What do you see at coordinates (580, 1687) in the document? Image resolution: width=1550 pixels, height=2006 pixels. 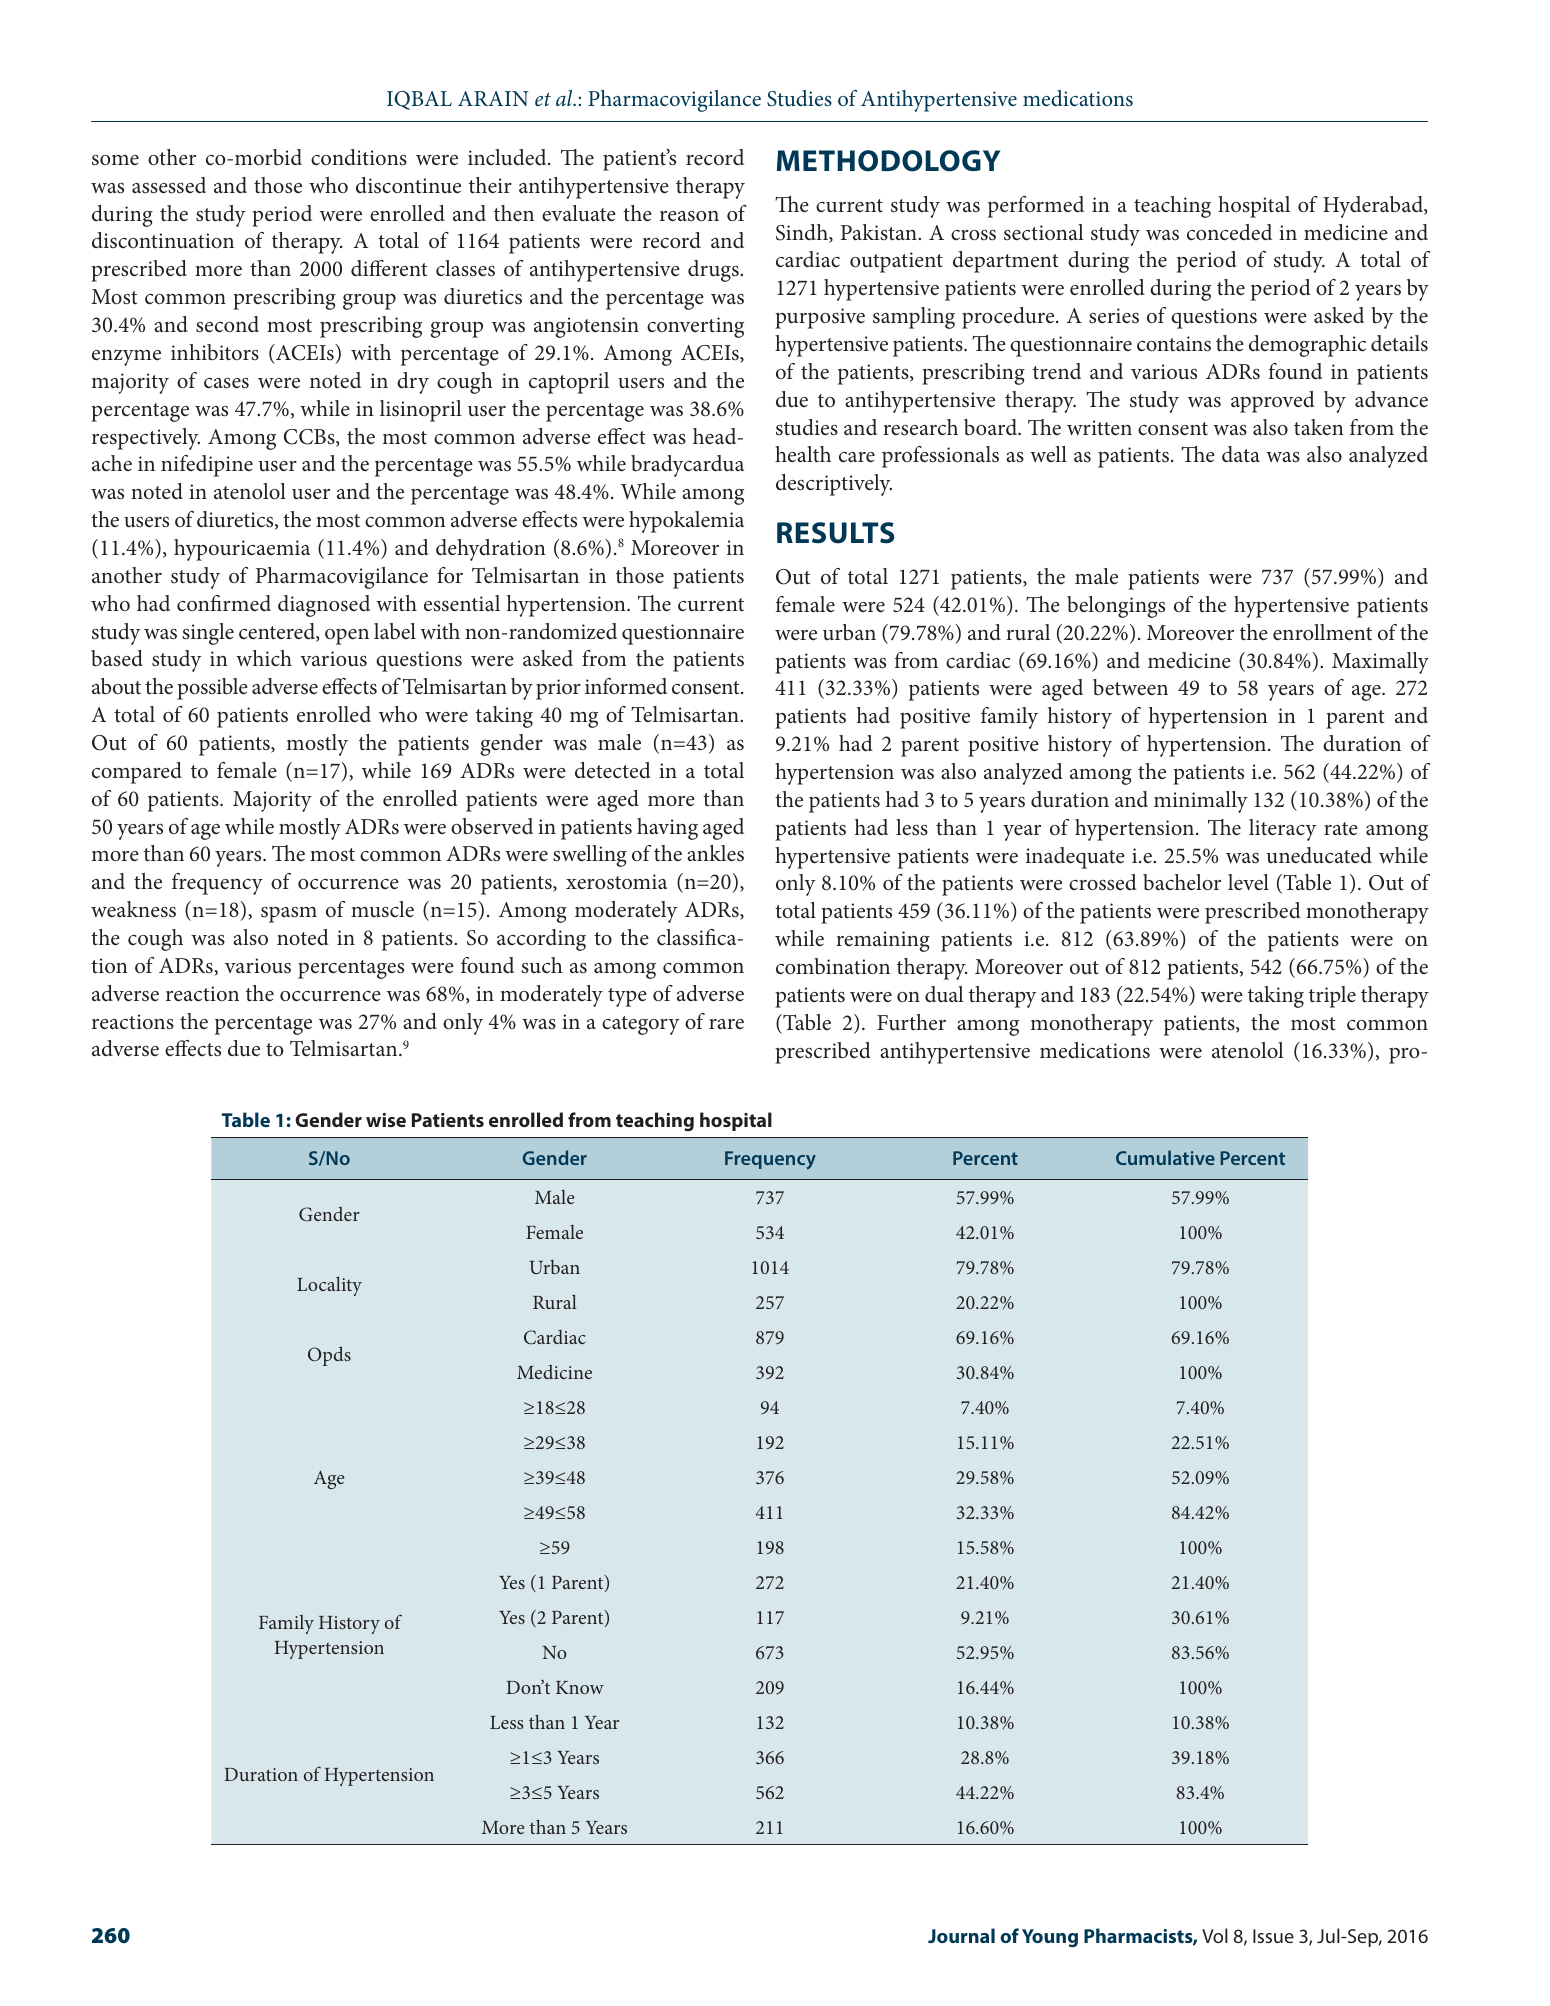 I see `Know` at bounding box center [580, 1687].
